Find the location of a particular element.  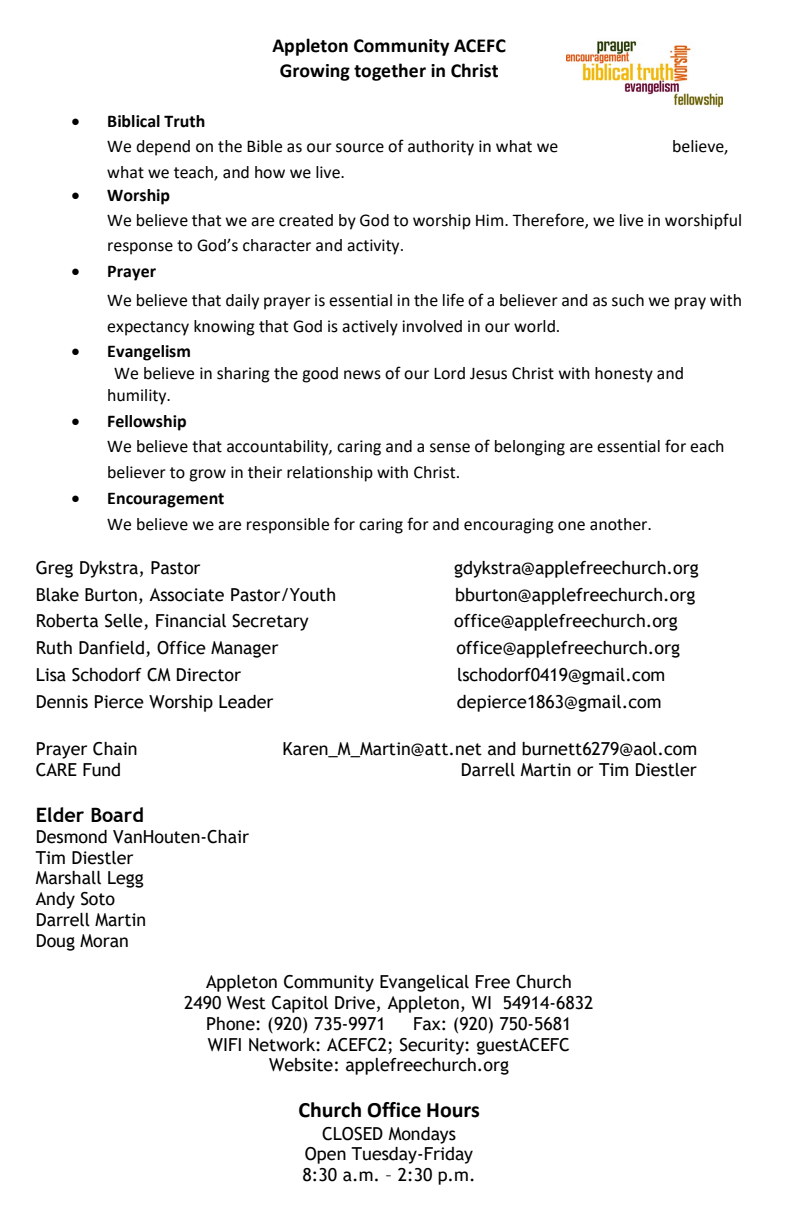

authority is located at coordinates (441, 148).
